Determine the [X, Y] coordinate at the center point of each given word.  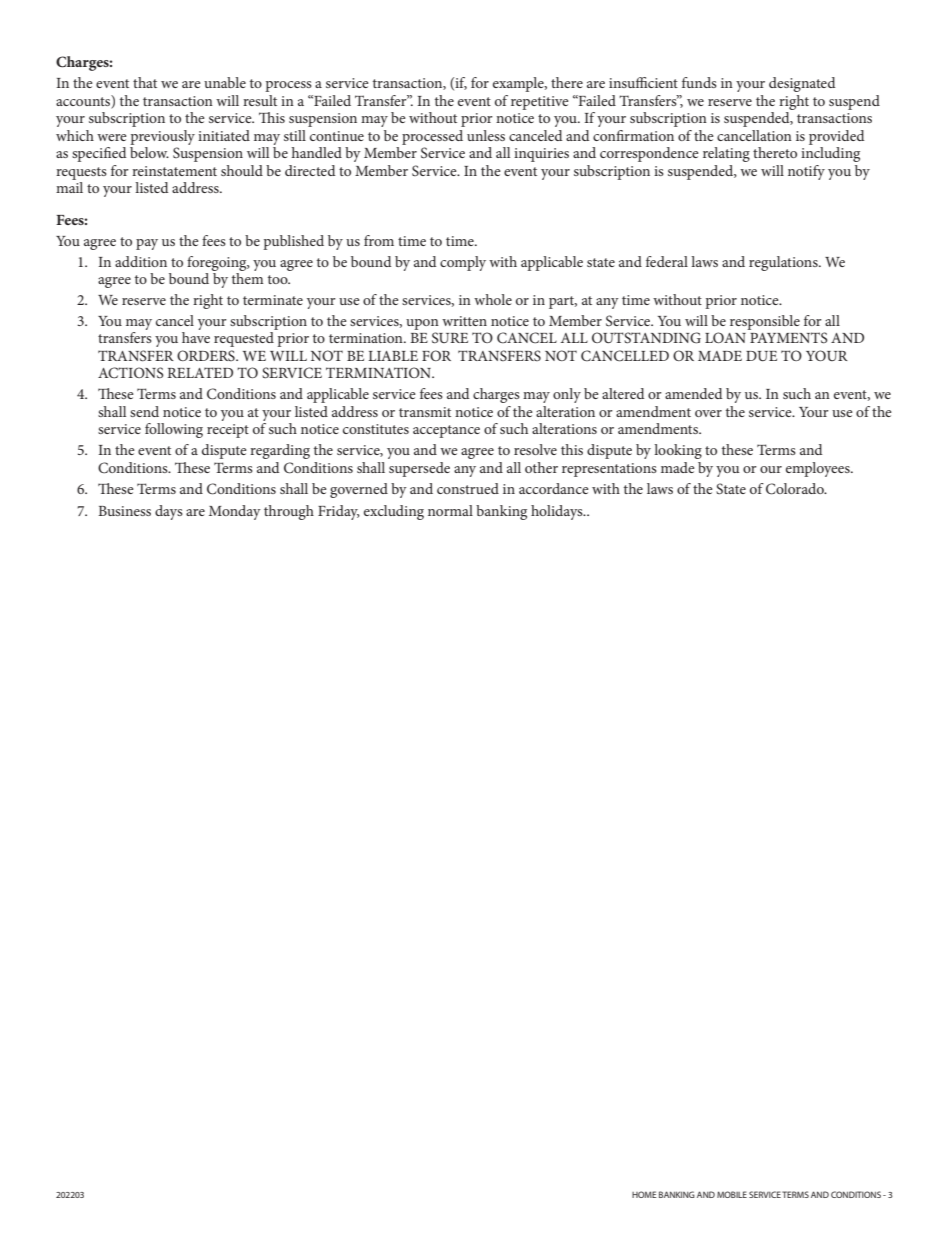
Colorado [796, 489]
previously [162, 137]
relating [726, 154]
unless [486, 135]
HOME [644, 1194]
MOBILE [732, 1194]
